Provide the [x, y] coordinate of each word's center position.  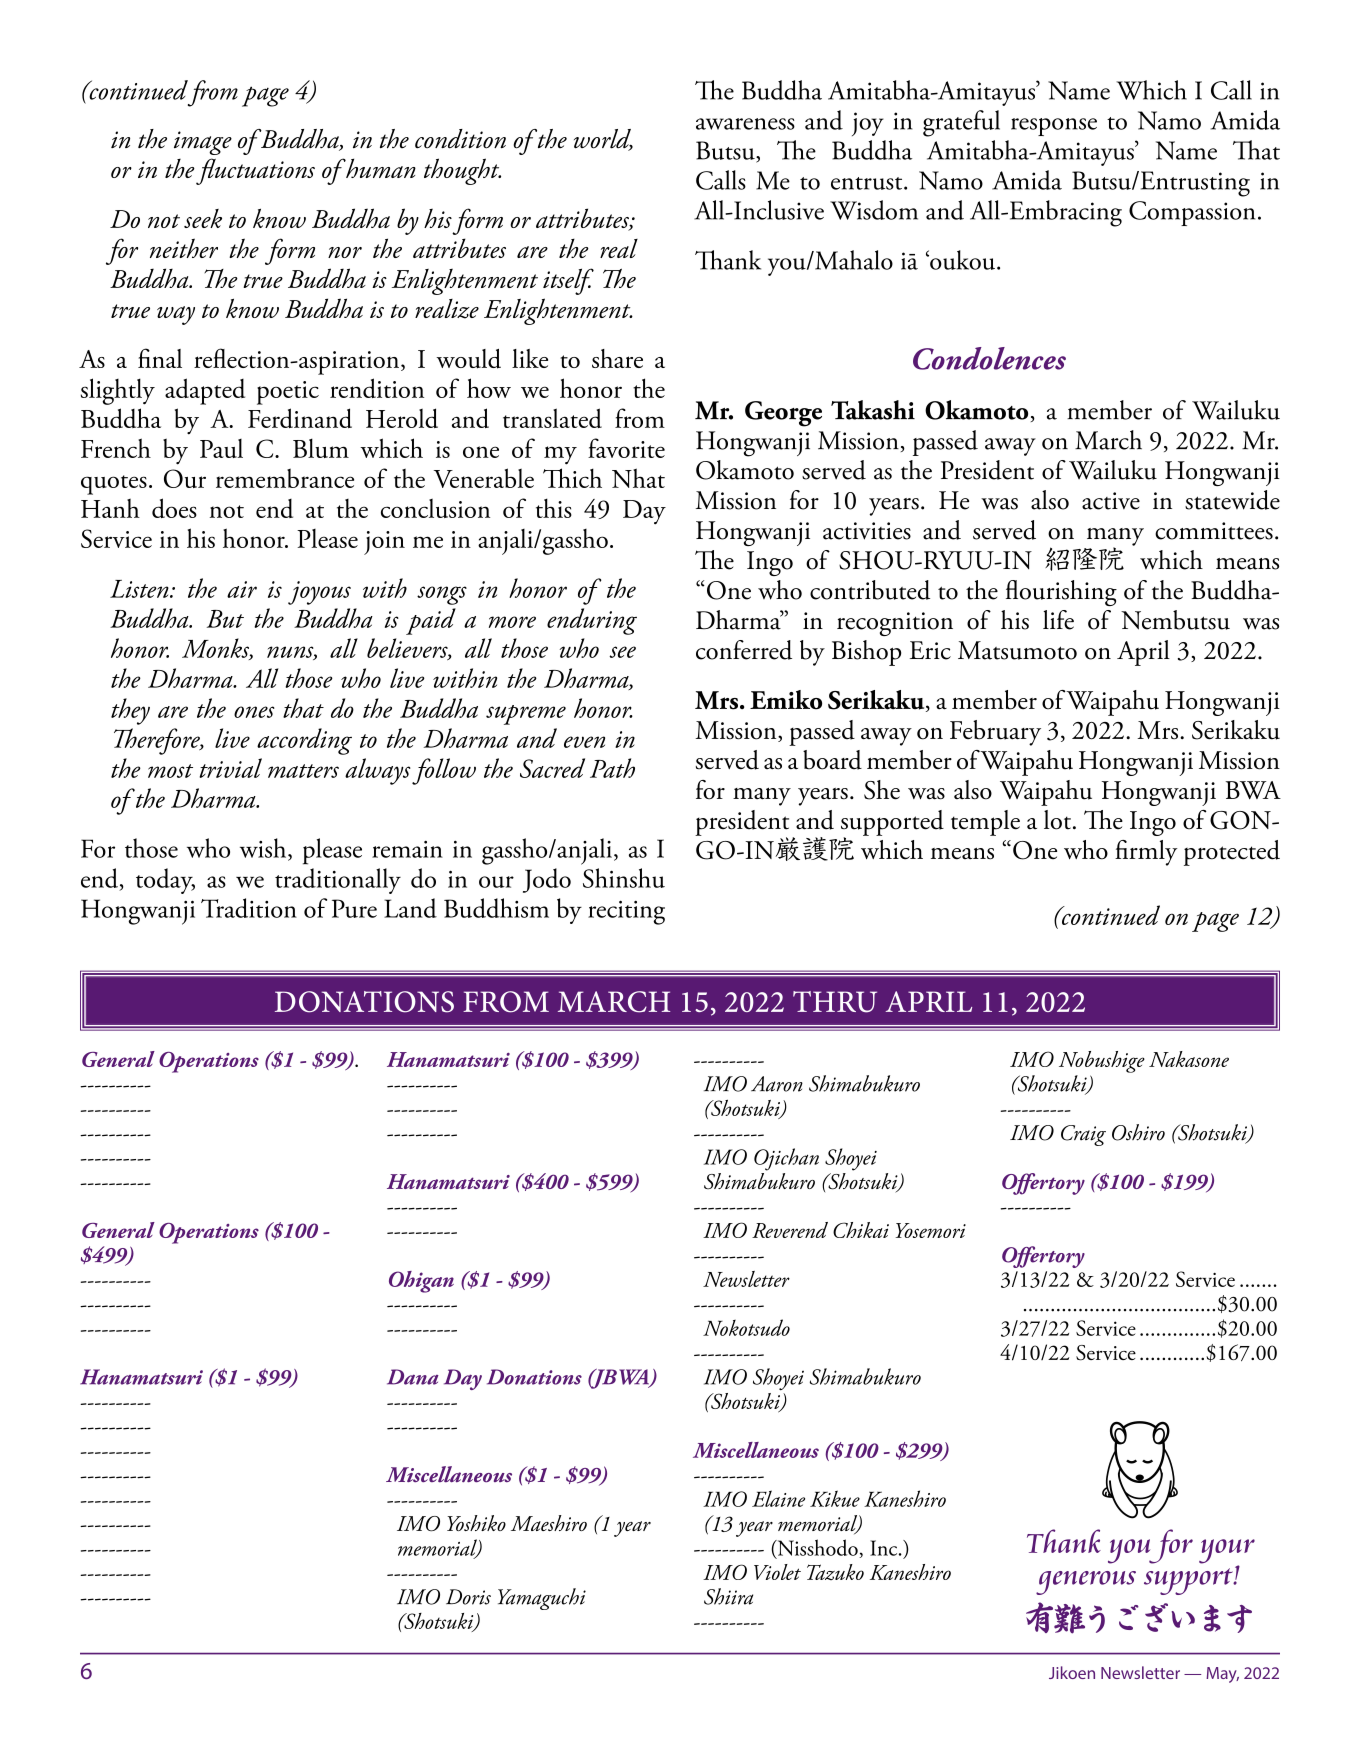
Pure [354, 908]
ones [254, 712]
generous [1086, 1583]
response [1054, 127]
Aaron [777, 1084]
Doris [468, 1597]
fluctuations [255, 171]
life [1058, 620]
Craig [1083, 1135]
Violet [777, 1572]
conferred [744, 650]
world [603, 140]
